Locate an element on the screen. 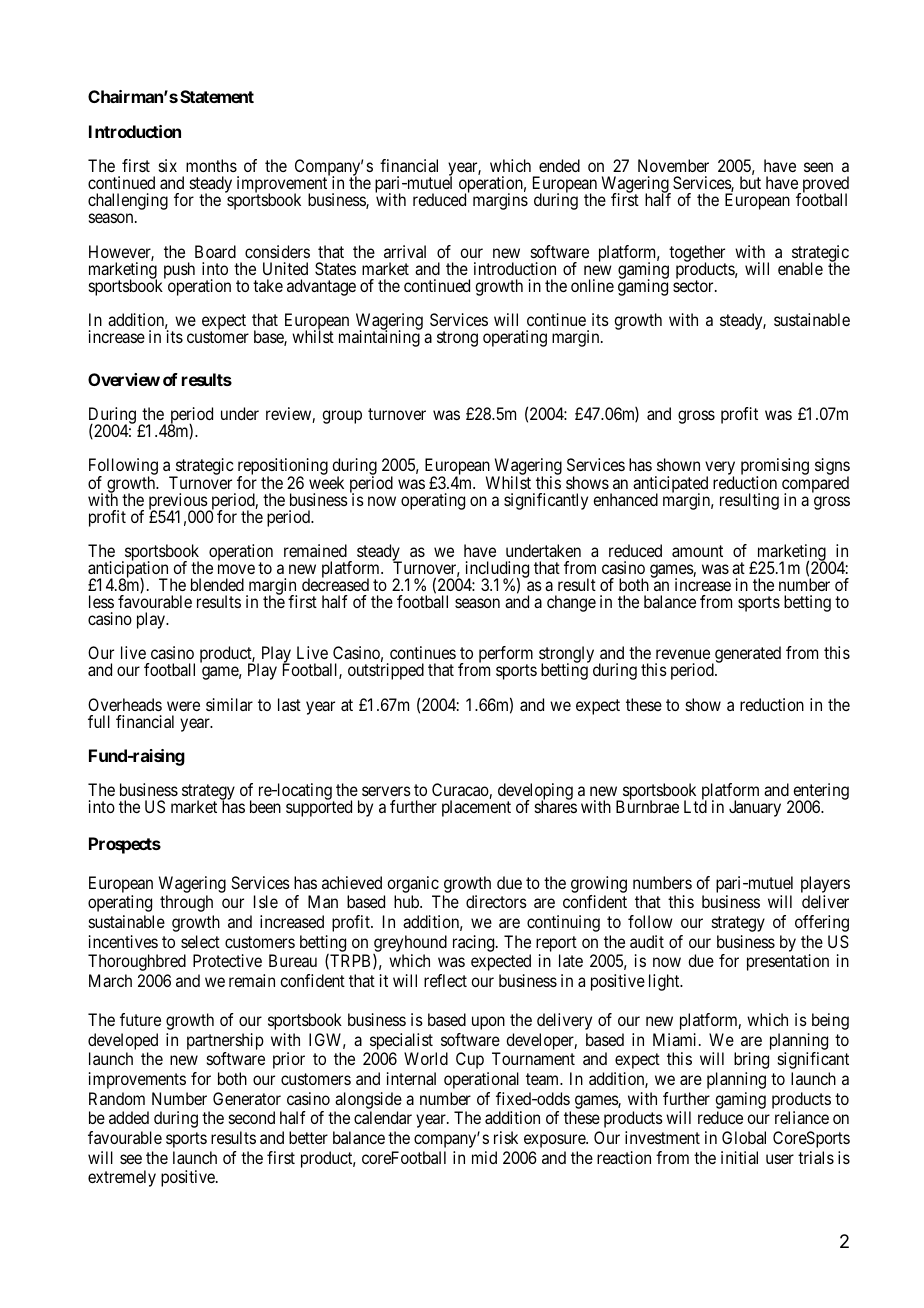 Image resolution: width=924 pixels, height=1308 pixels. extremely is located at coordinates (122, 1178).
